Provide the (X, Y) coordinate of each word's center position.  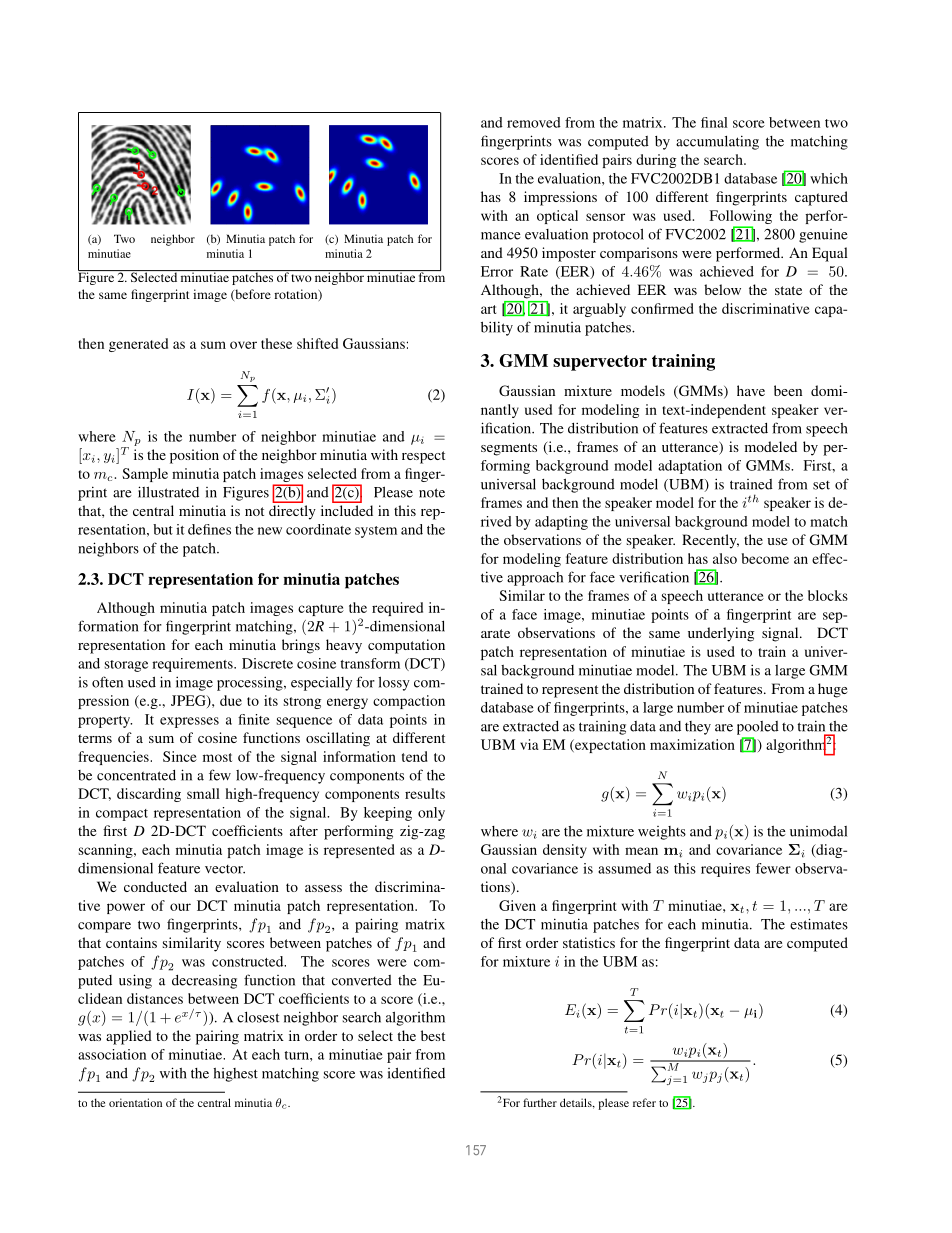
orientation (135, 1102)
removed (534, 122)
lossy (394, 683)
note (432, 493)
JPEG (189, 701)
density (565, 851)
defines (209, 529)
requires (725, 870)
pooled (758, 728)
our (180, 907)
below (722, 289)
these (276, 343)
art (488, 309)
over (243, 345)
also (725, 558)
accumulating (717, 142)
